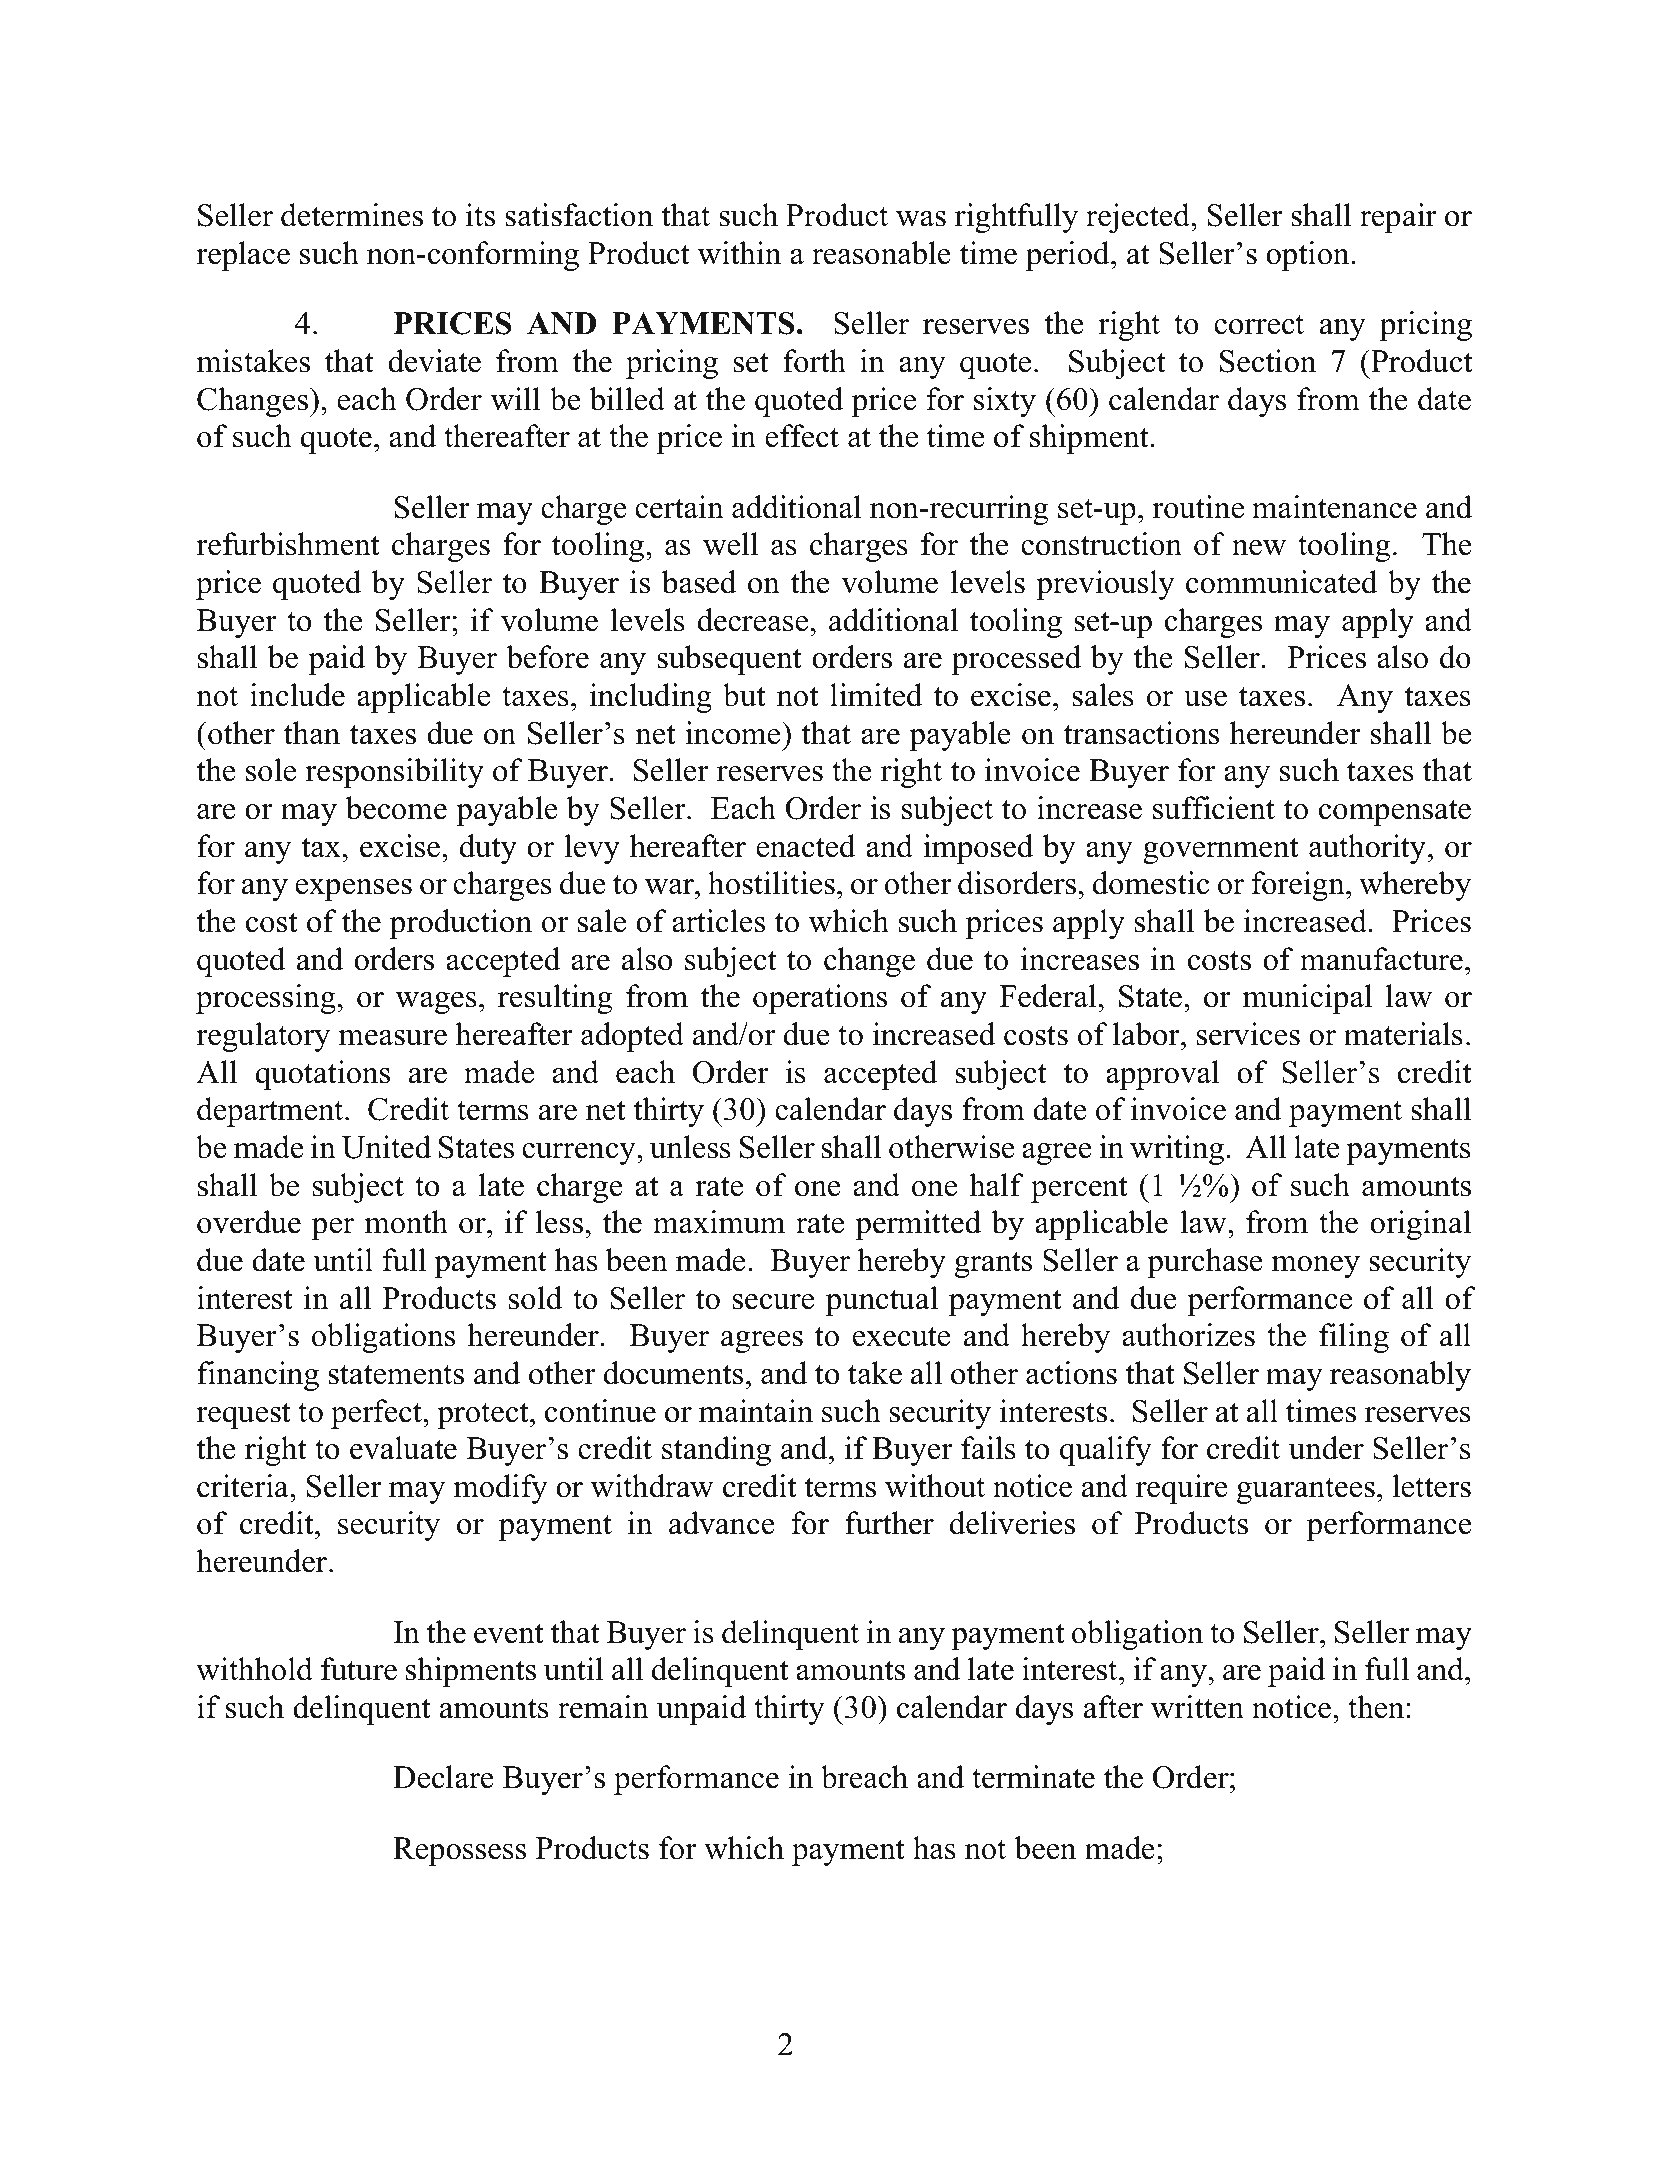  What do you see at coordinates (443, 1777) in the image?
I see `Declare` at bounding box center [443, 1777].
